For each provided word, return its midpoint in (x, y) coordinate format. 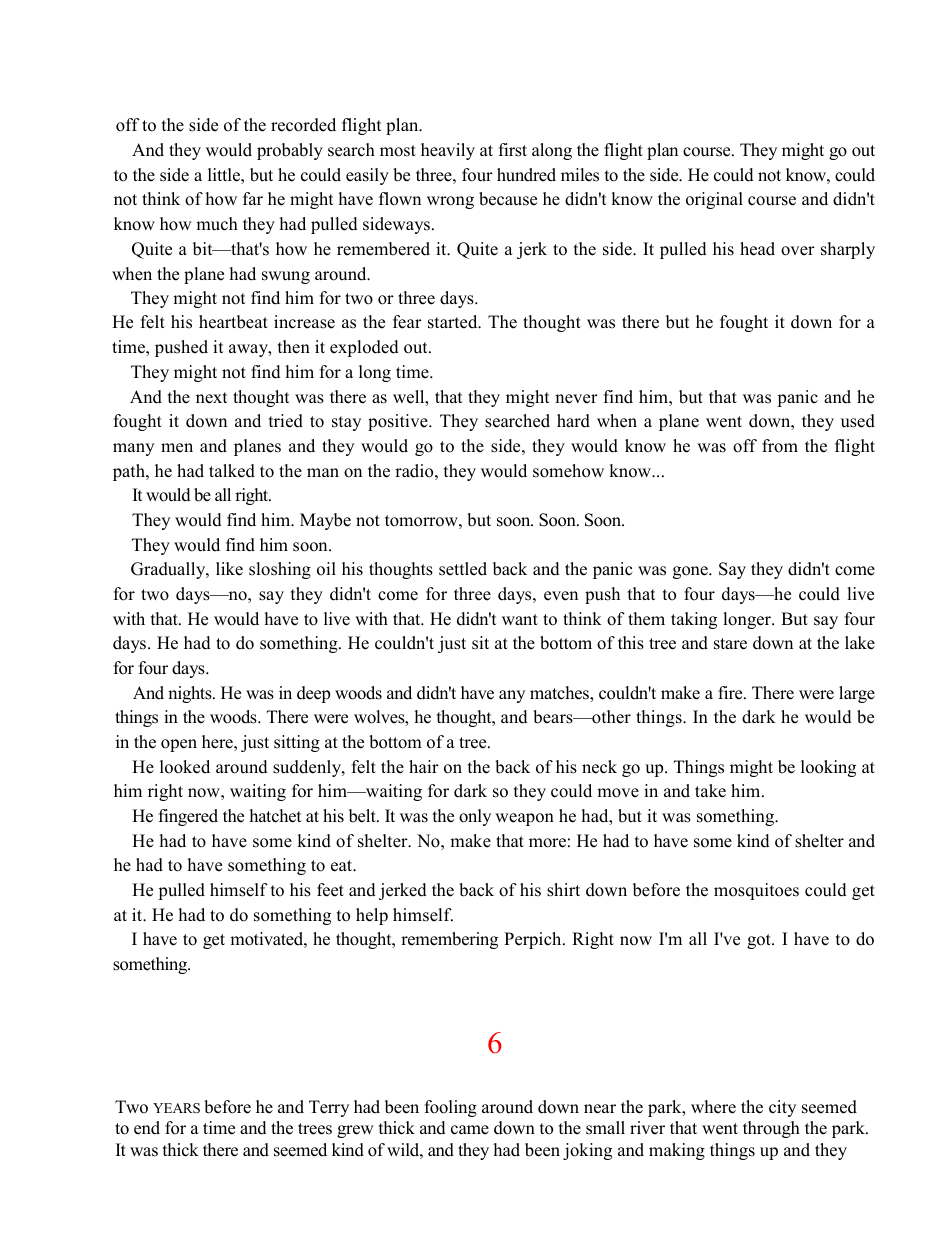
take (710, 791)
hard (573, 421)
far (253, 198)
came (470, 1130)
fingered (188, 817)
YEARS (176, 1108)
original (714, 200)
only (475, 817)
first (513, 150)
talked (232, 471)
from (780, 446)
